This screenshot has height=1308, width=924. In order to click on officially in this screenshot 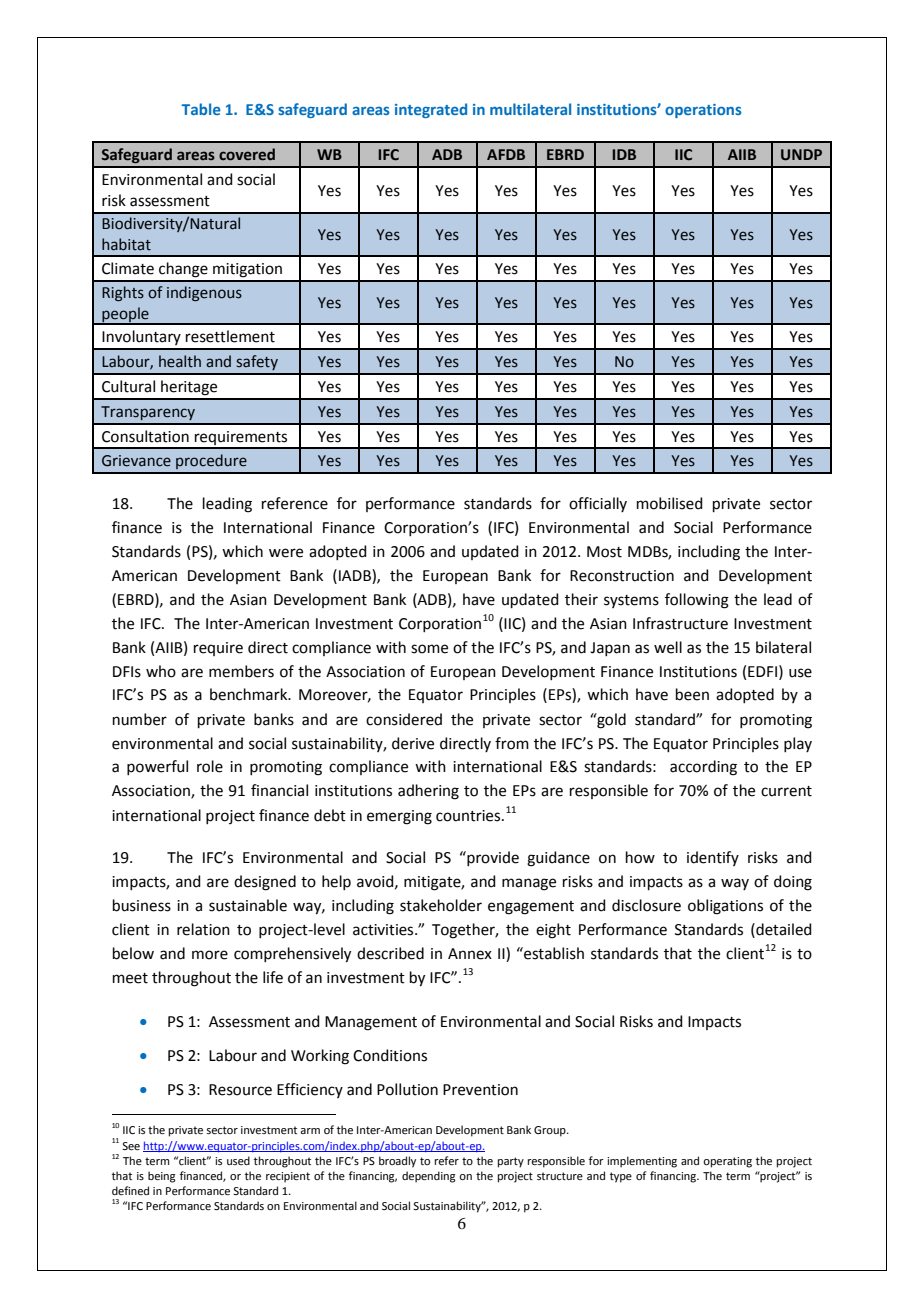, I will do `click(598, 504)`.
